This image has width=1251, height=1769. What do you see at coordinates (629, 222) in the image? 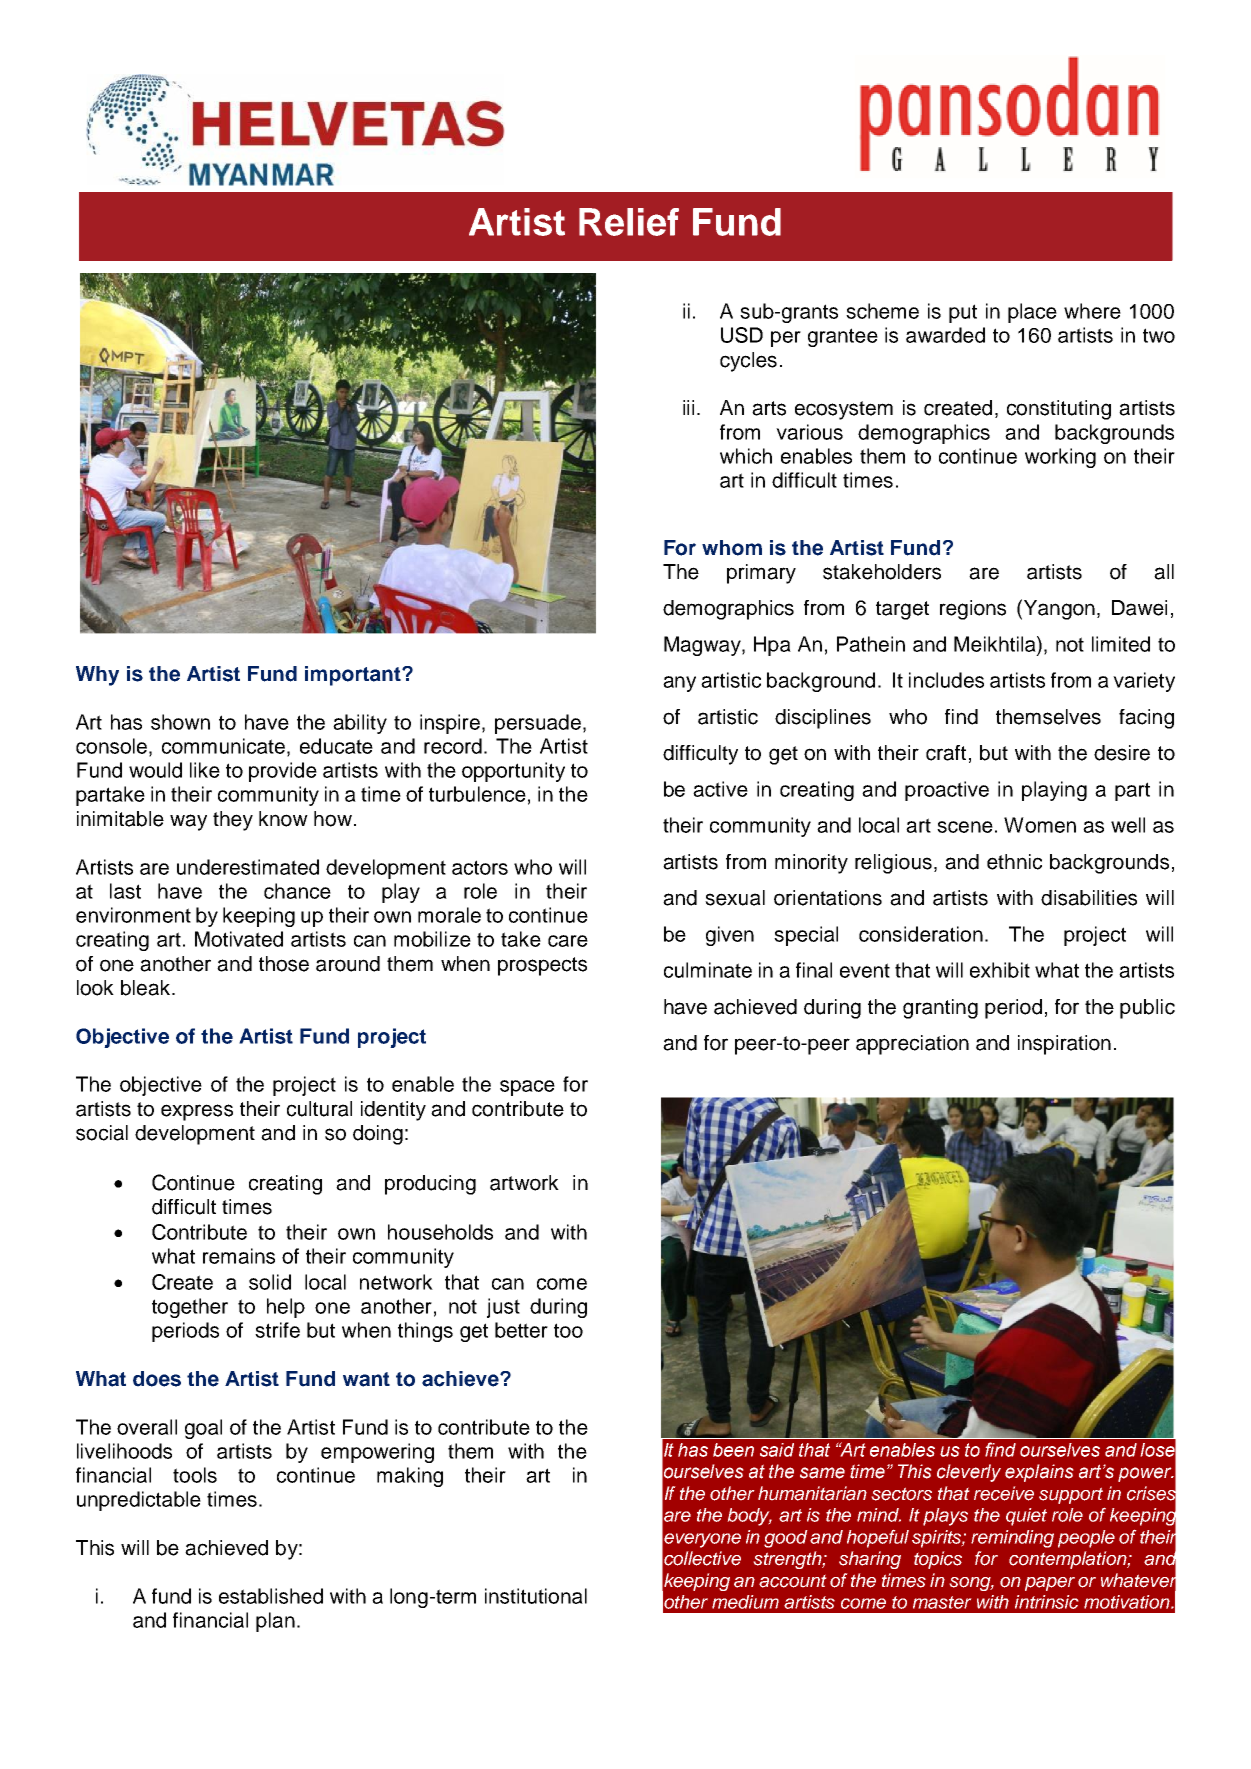
I see `Relief` at bounding box center [629, 222].
